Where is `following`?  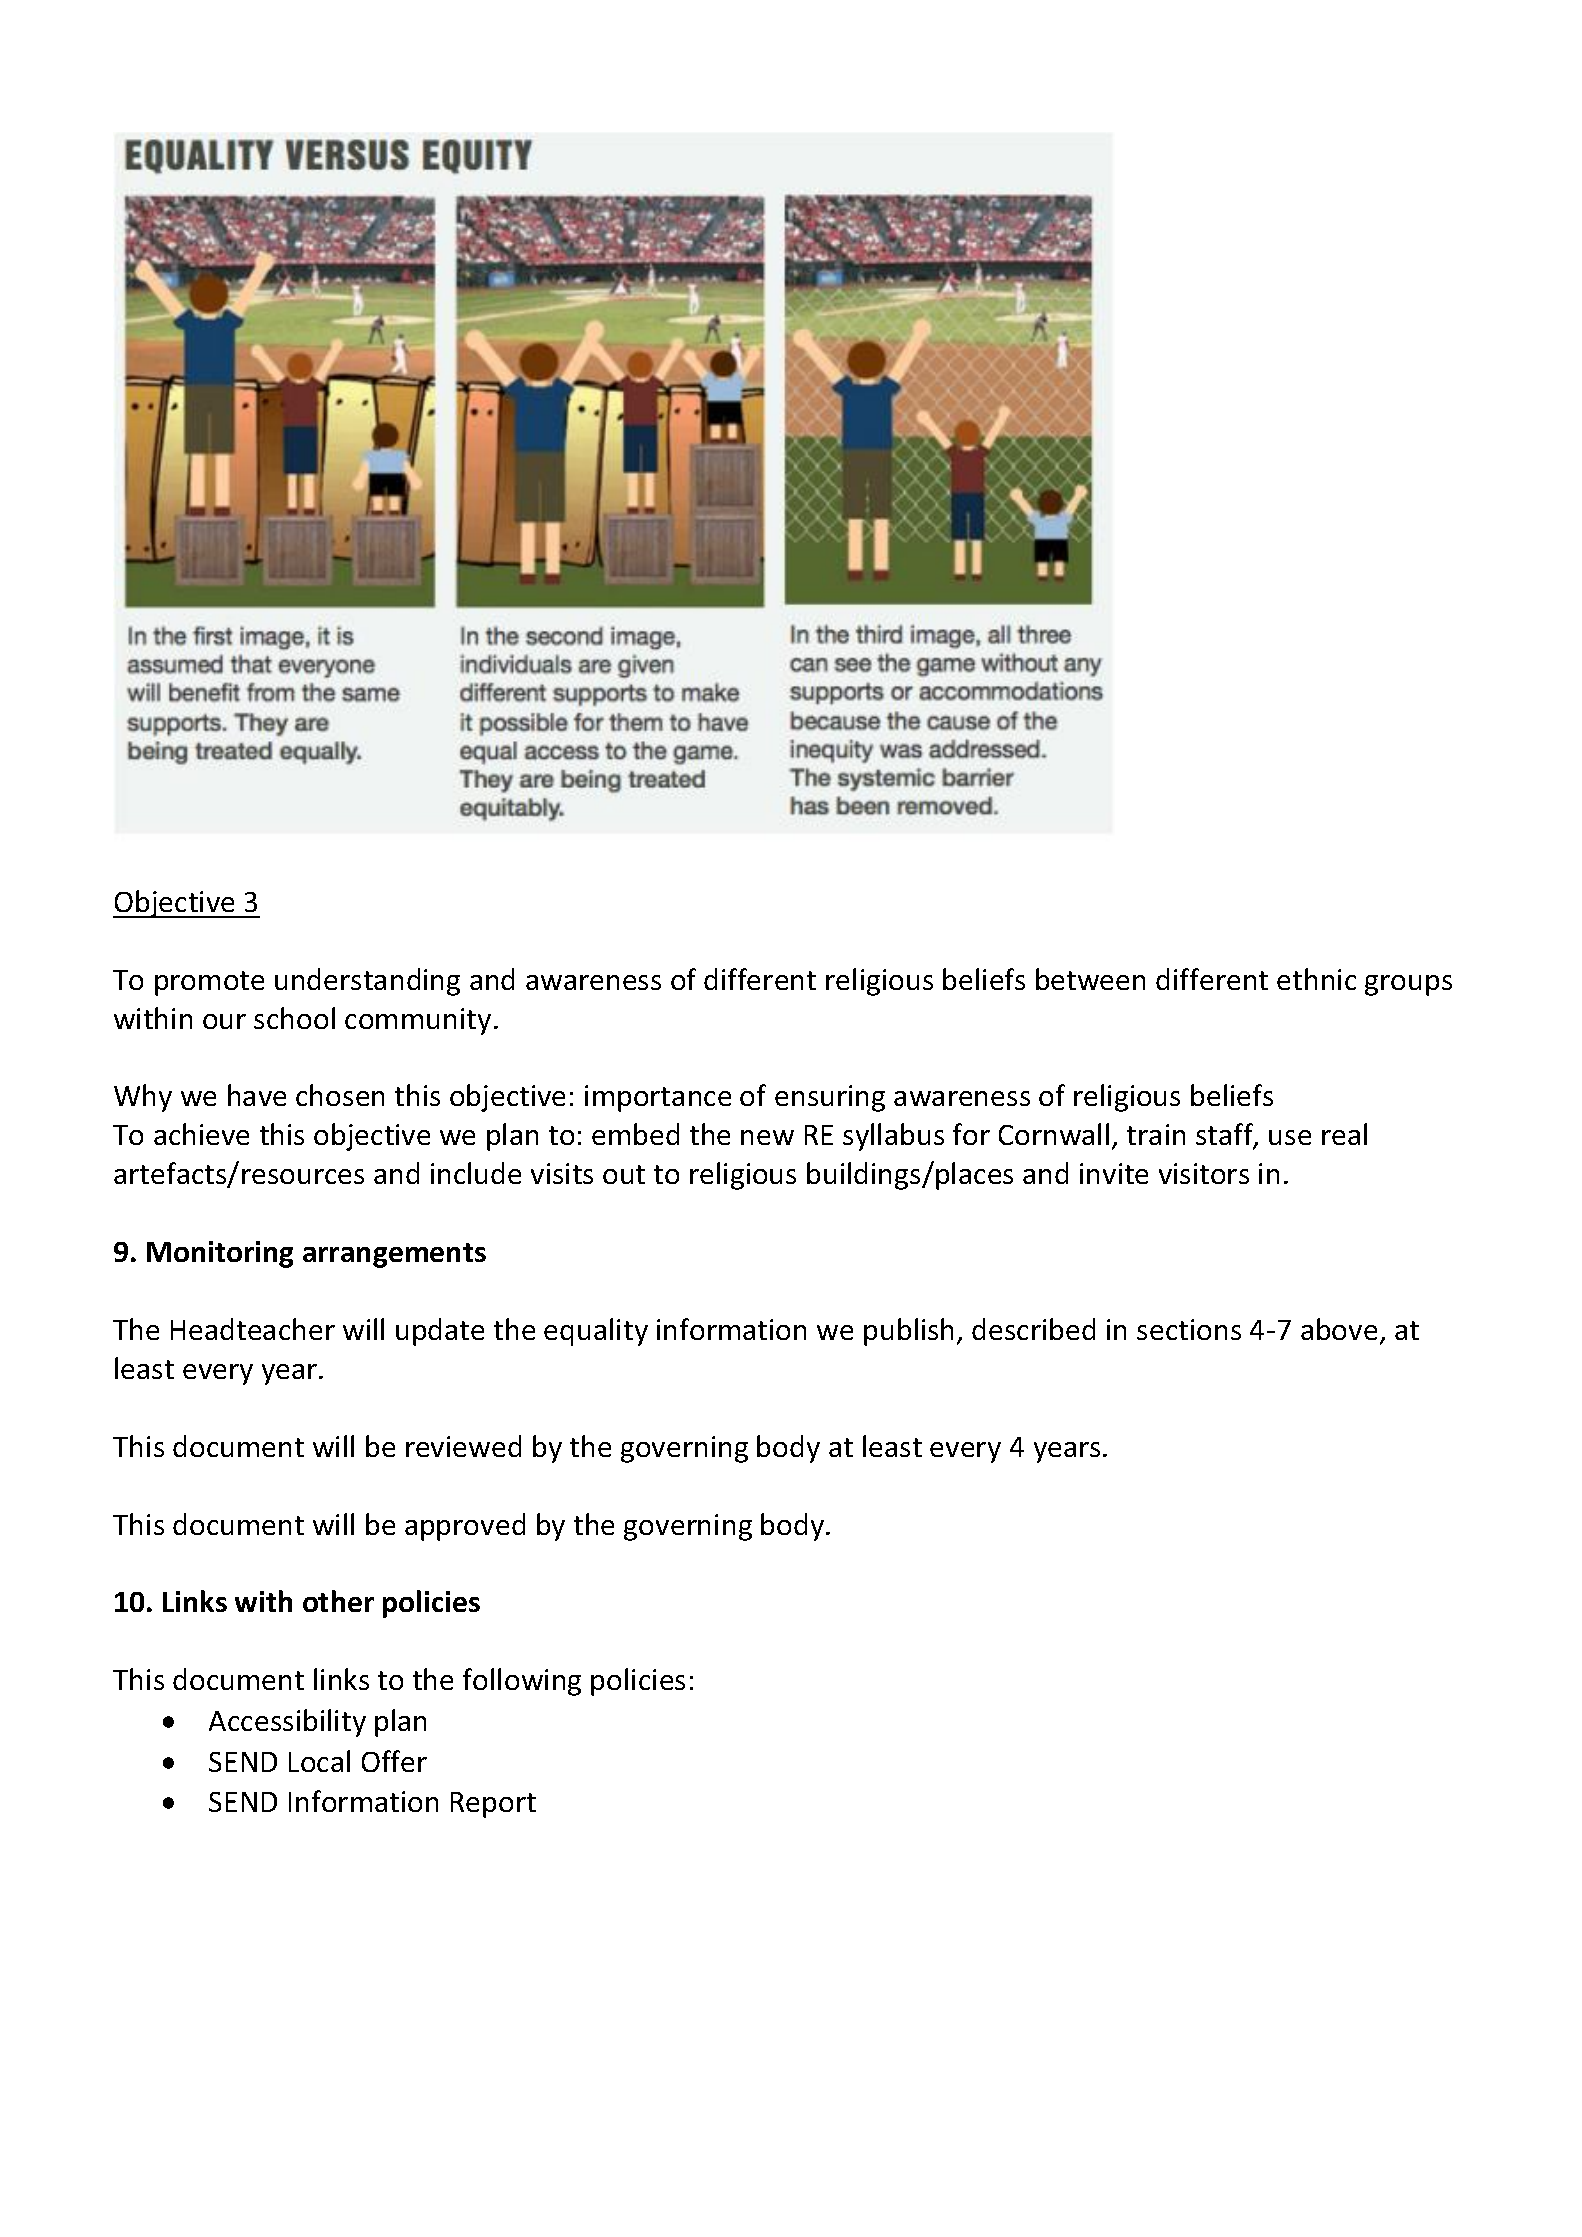
following is located at coordinates (522, 1682).
